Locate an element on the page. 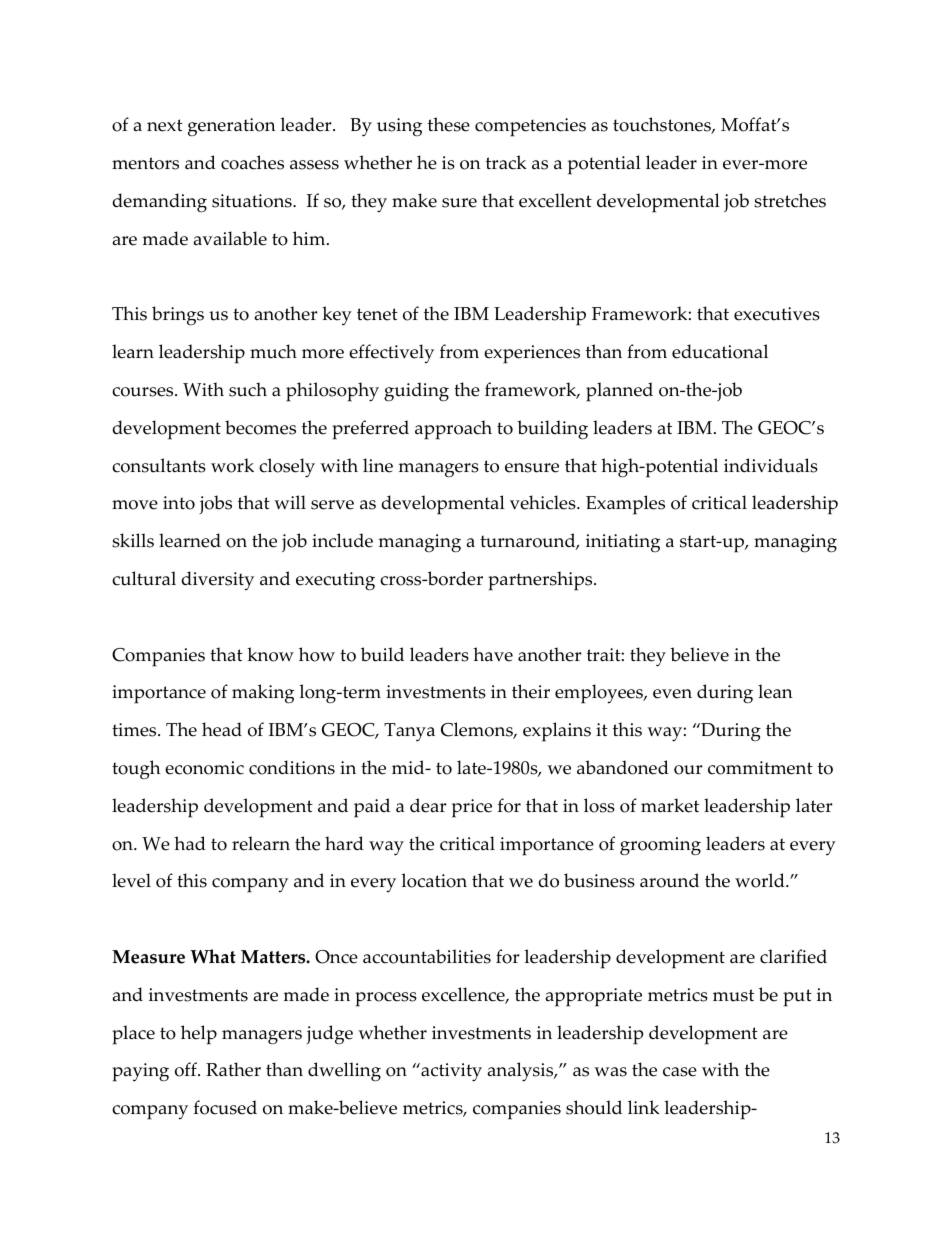 This image has height=1233, width=952. these is located at coordinates (449, 124).
